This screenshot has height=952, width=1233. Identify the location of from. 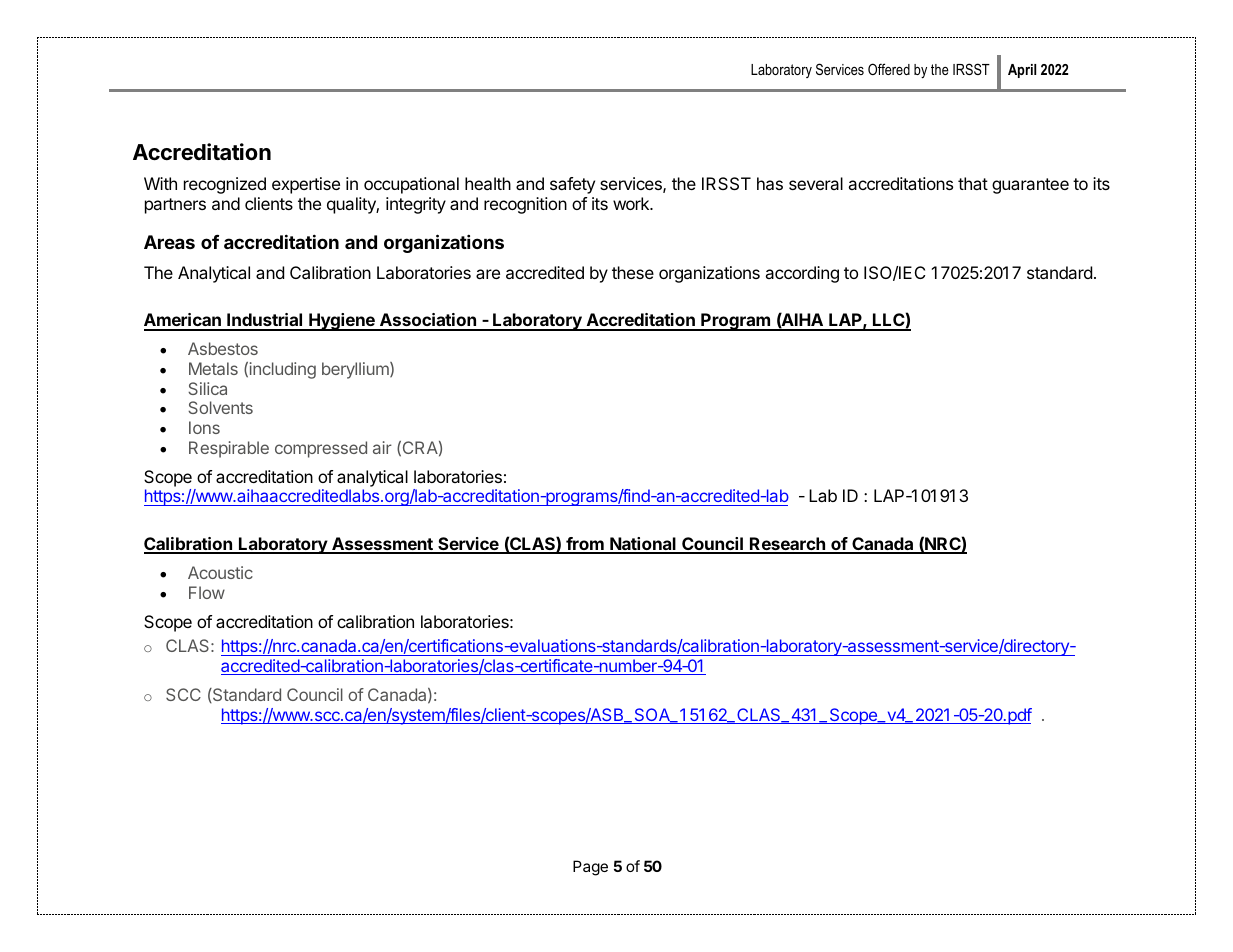
(585, 545).
